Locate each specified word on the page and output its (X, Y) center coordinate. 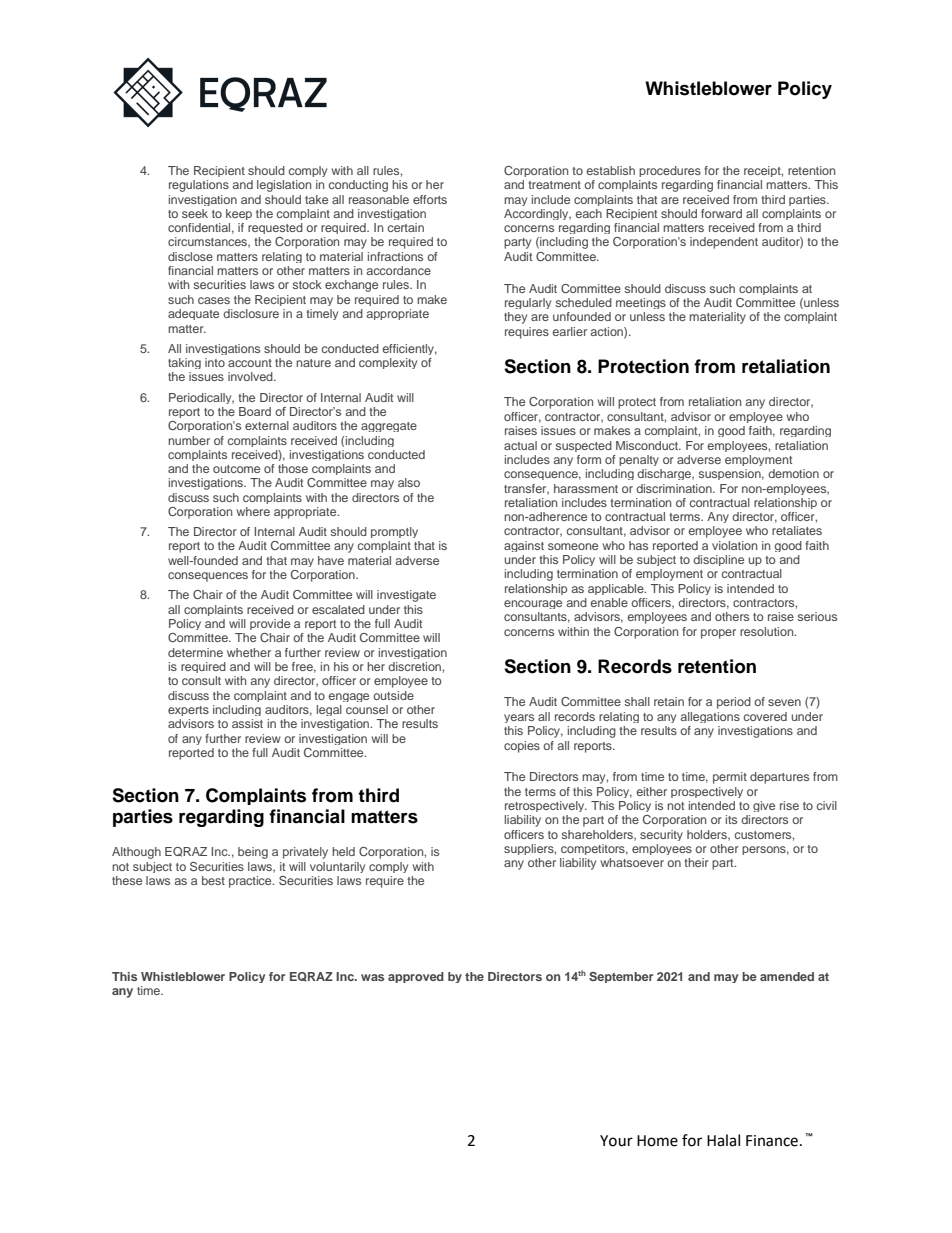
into (215, 362)
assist (247, 723)
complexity (388, 363)
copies (522, 747)
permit (730, 778)
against (524, 546)
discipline (718, 560)
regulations (199, 186)
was (372, 977)
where (253, 511)
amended (787, 976)
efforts (430, 199)
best (213, 880)
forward (721, 213)
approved (416, 977)
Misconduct (648, 445)
